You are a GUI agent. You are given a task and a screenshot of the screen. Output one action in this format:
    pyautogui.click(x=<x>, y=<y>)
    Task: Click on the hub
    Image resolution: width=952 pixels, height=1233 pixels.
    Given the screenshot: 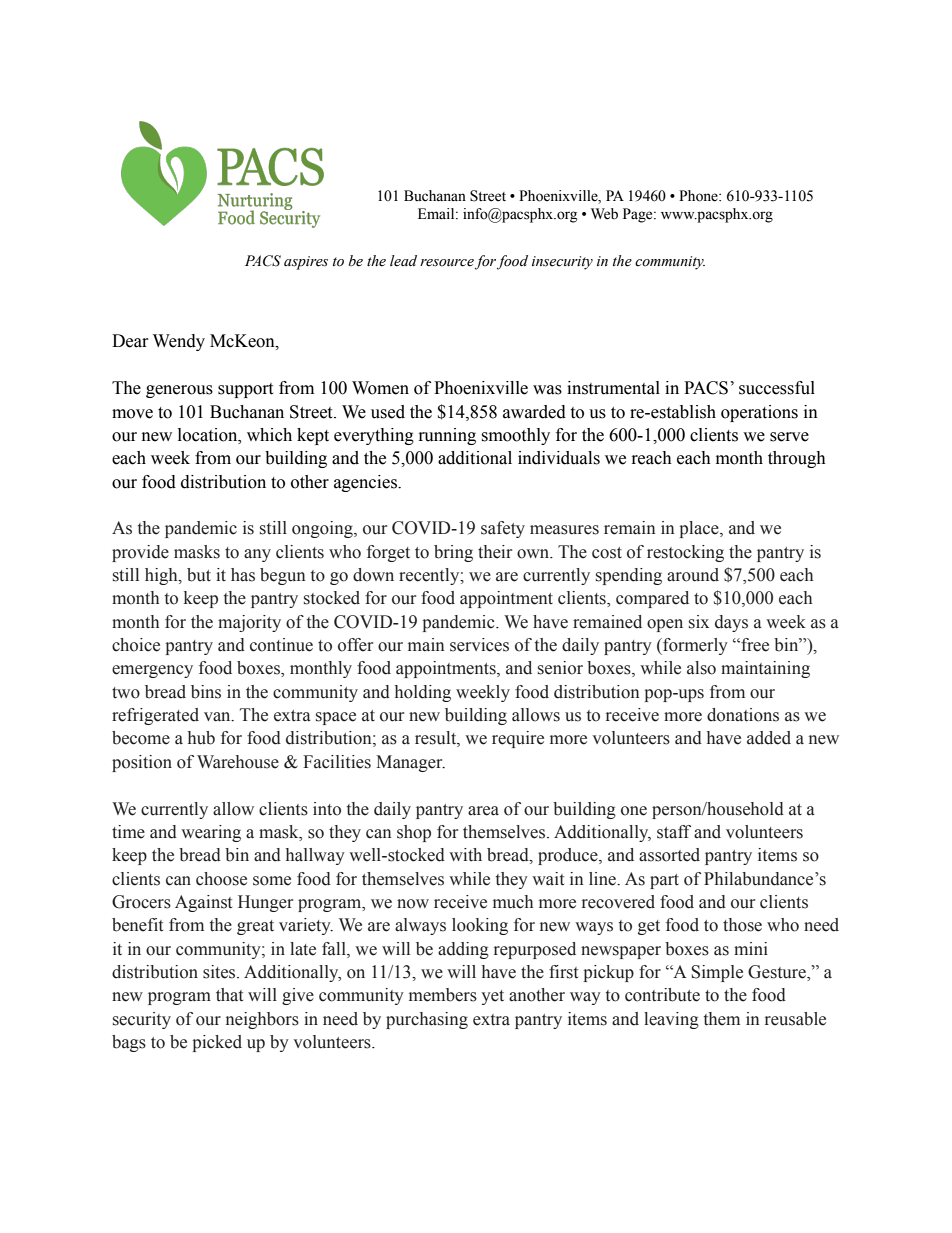 What is the action you would take?
    pyautogui.click(x=201, y=738)
